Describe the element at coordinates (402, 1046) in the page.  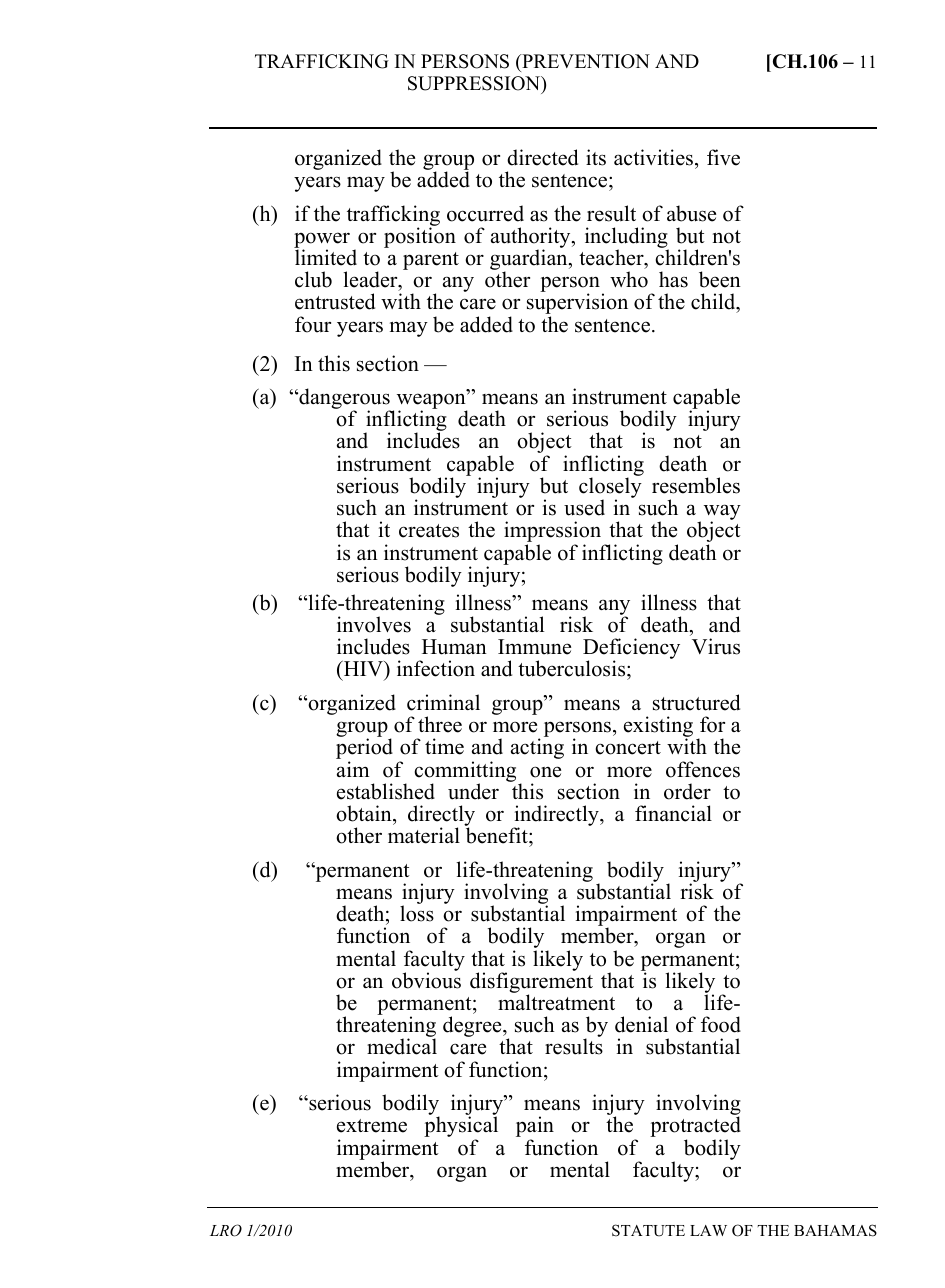
I see `medical` at that location.
